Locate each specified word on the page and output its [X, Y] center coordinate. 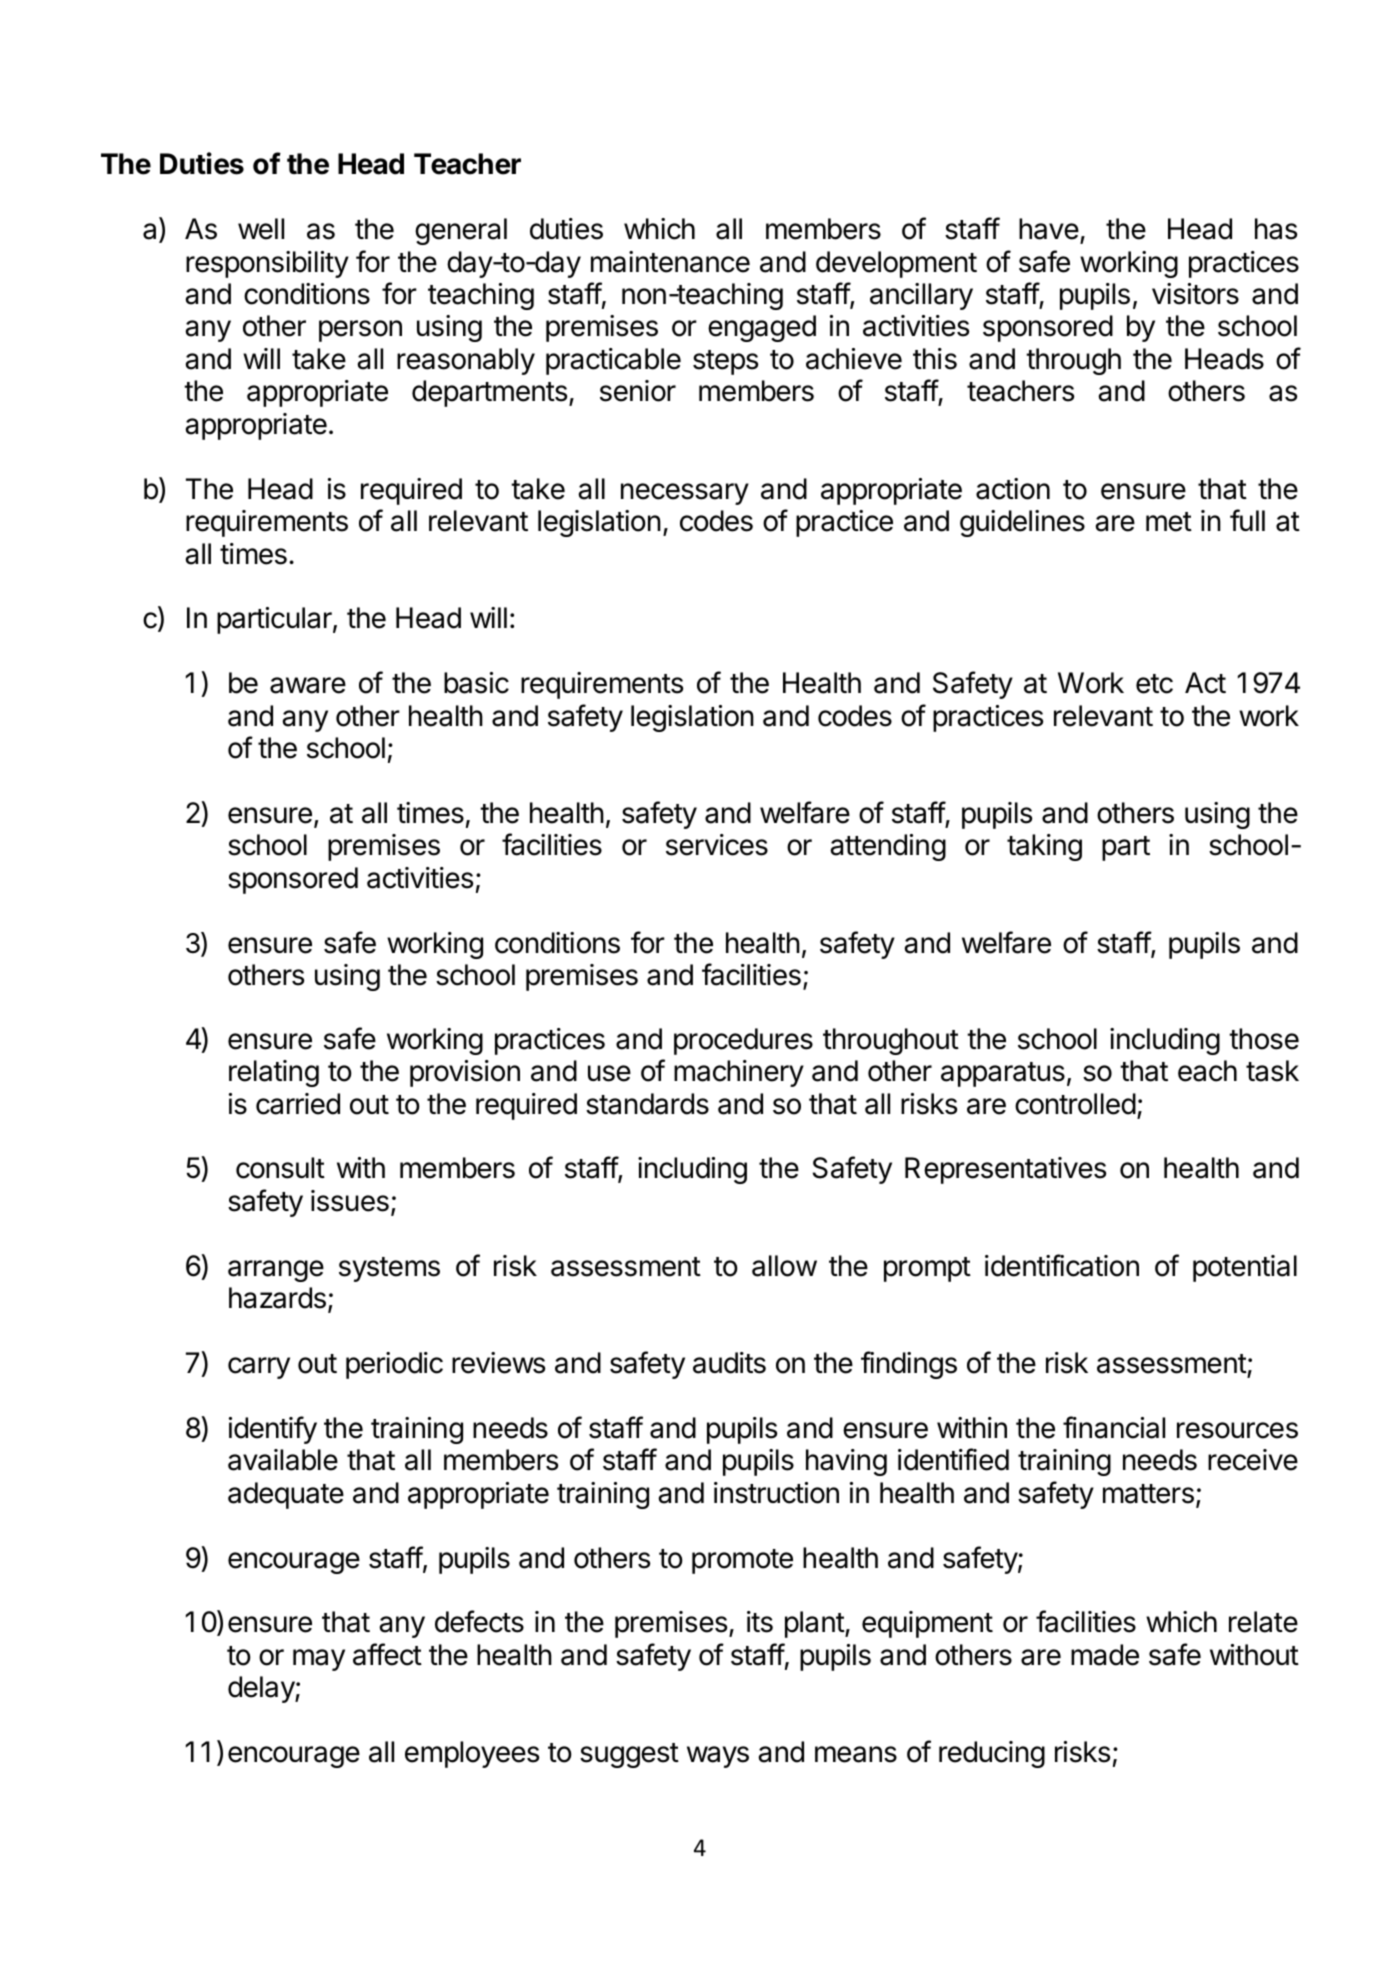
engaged [762, 328]
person [360, 331]
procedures [743, 1041]
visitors [1195, 294]
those [1264, 1039]
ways [718, 1757]
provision [465, 1073]
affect [387, 1654]
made [1105, 1655]
